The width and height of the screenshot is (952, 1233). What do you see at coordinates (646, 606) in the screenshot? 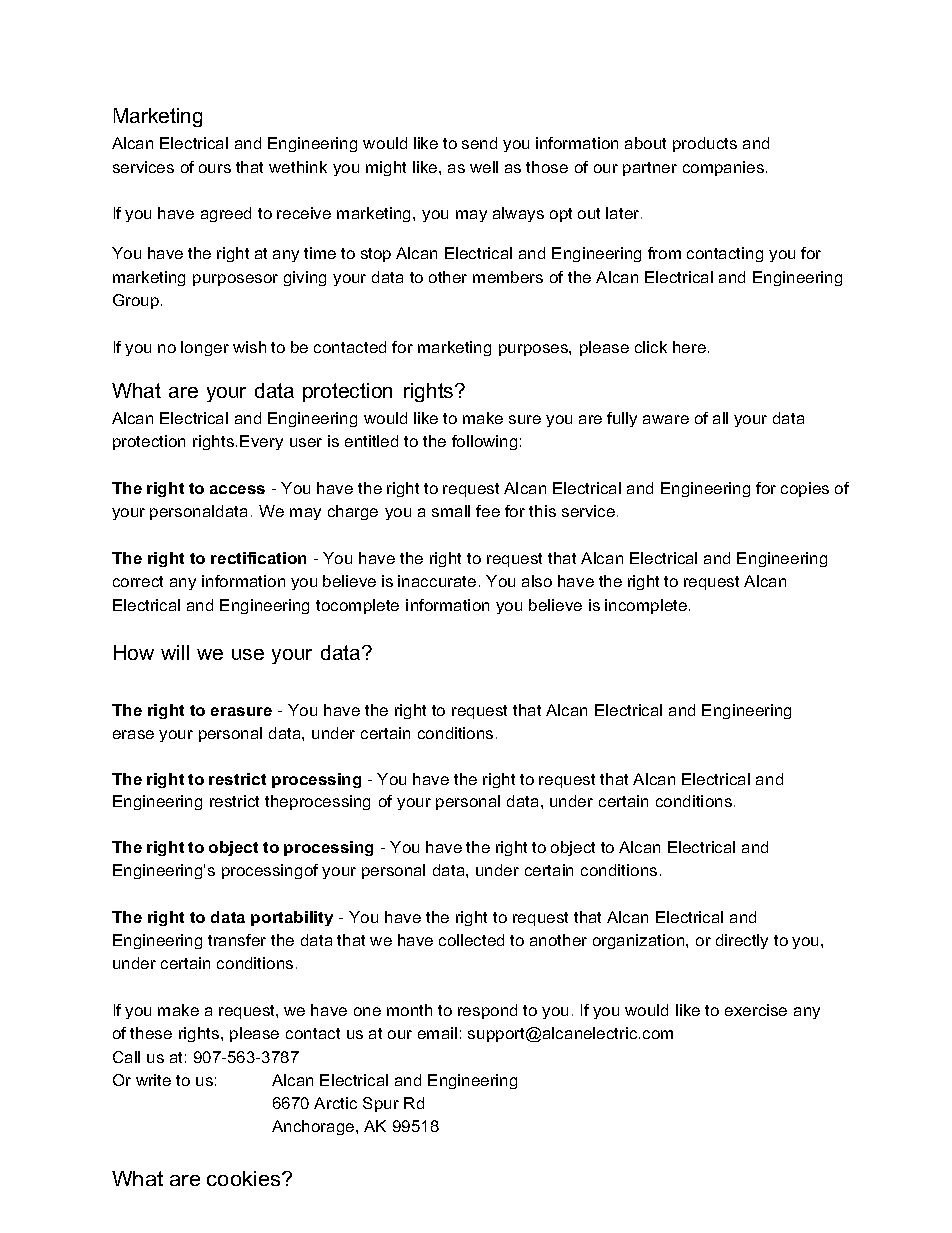
I see `incomplete` at bounding box center [646, 606].
